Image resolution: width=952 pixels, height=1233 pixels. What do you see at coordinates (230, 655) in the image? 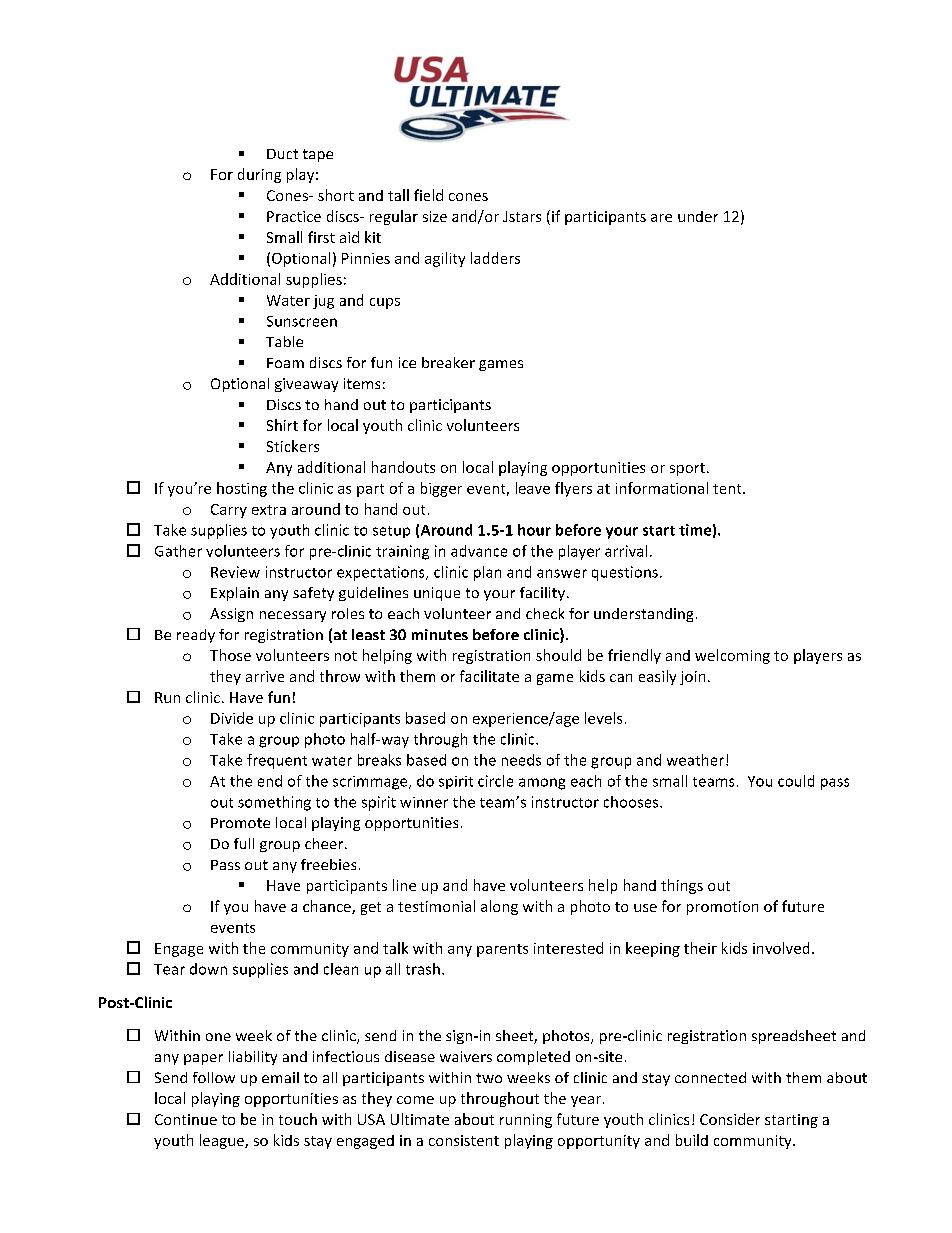
I see `Those` at bounding box center [230, 655].
